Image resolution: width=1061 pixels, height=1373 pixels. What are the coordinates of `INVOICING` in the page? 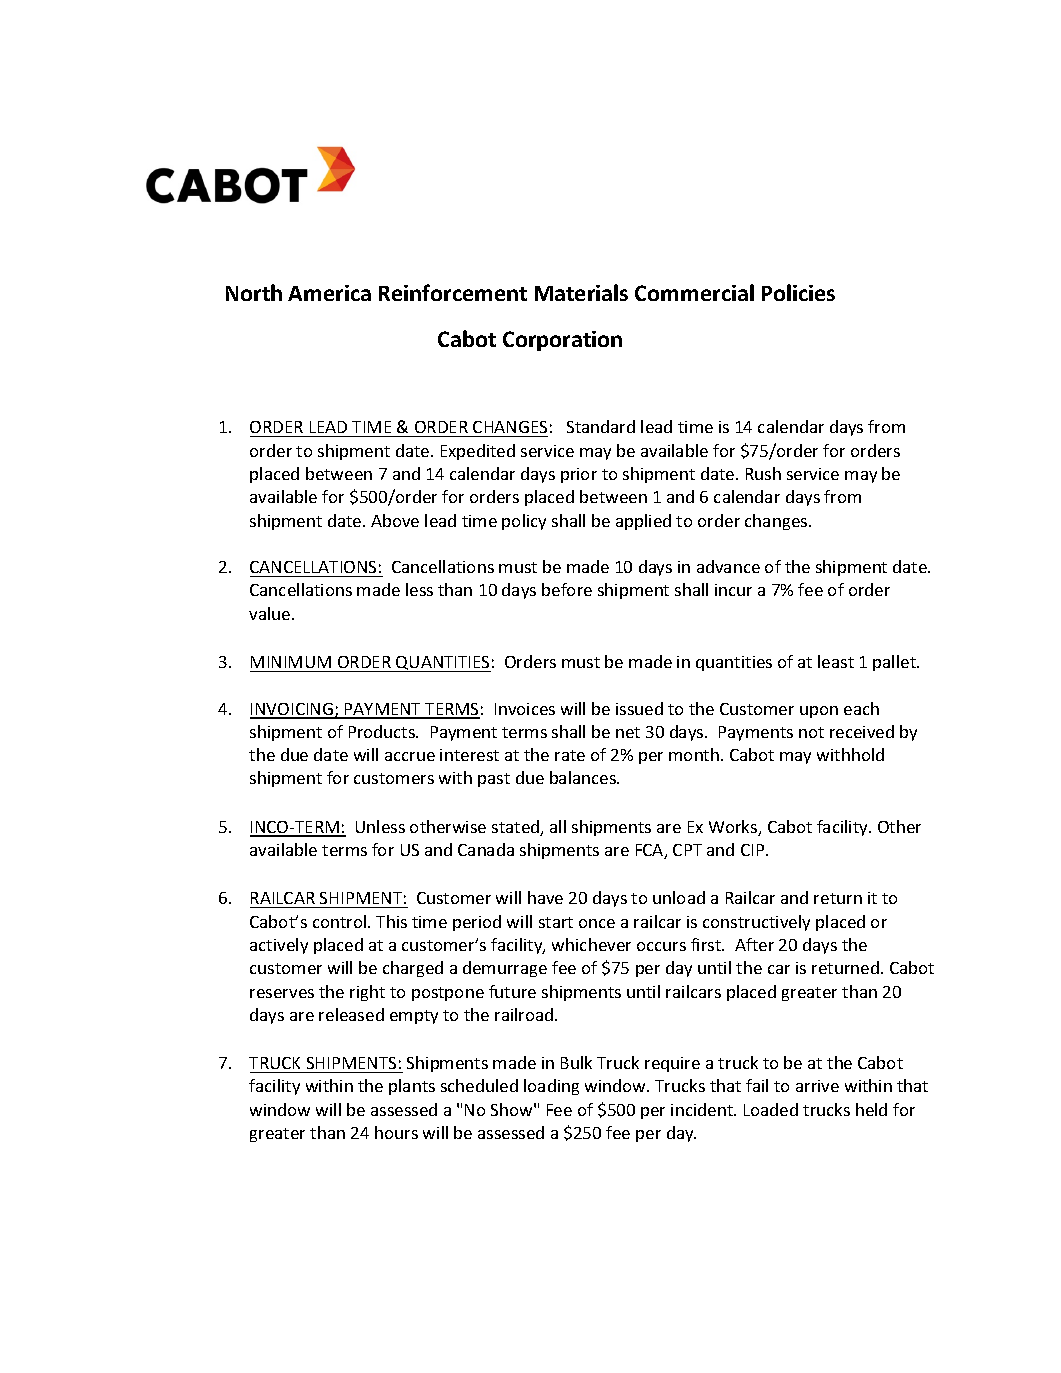 It's located at (292, 710).
